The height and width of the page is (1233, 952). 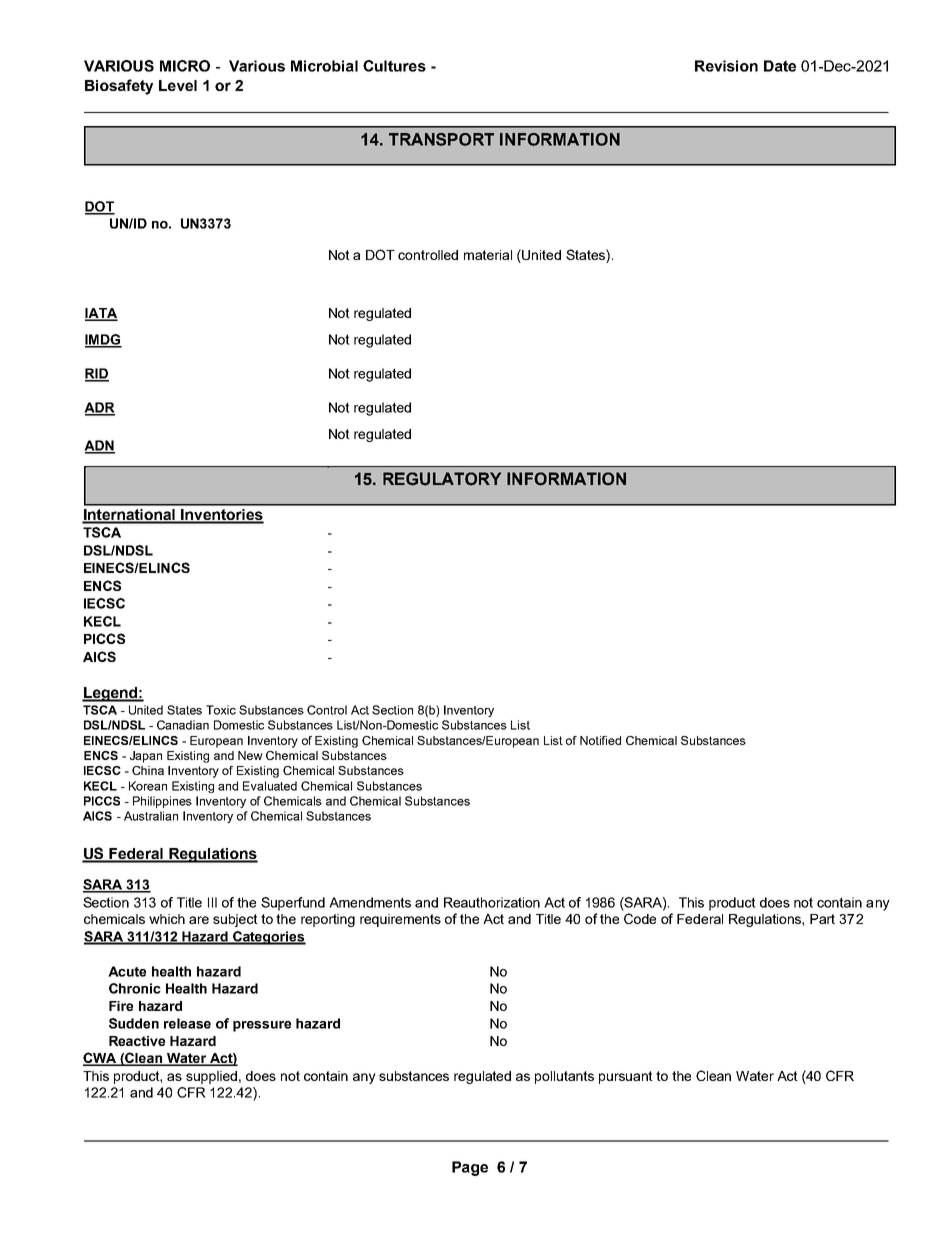 I want to click on CWA, so click(x=101, y=1059).
